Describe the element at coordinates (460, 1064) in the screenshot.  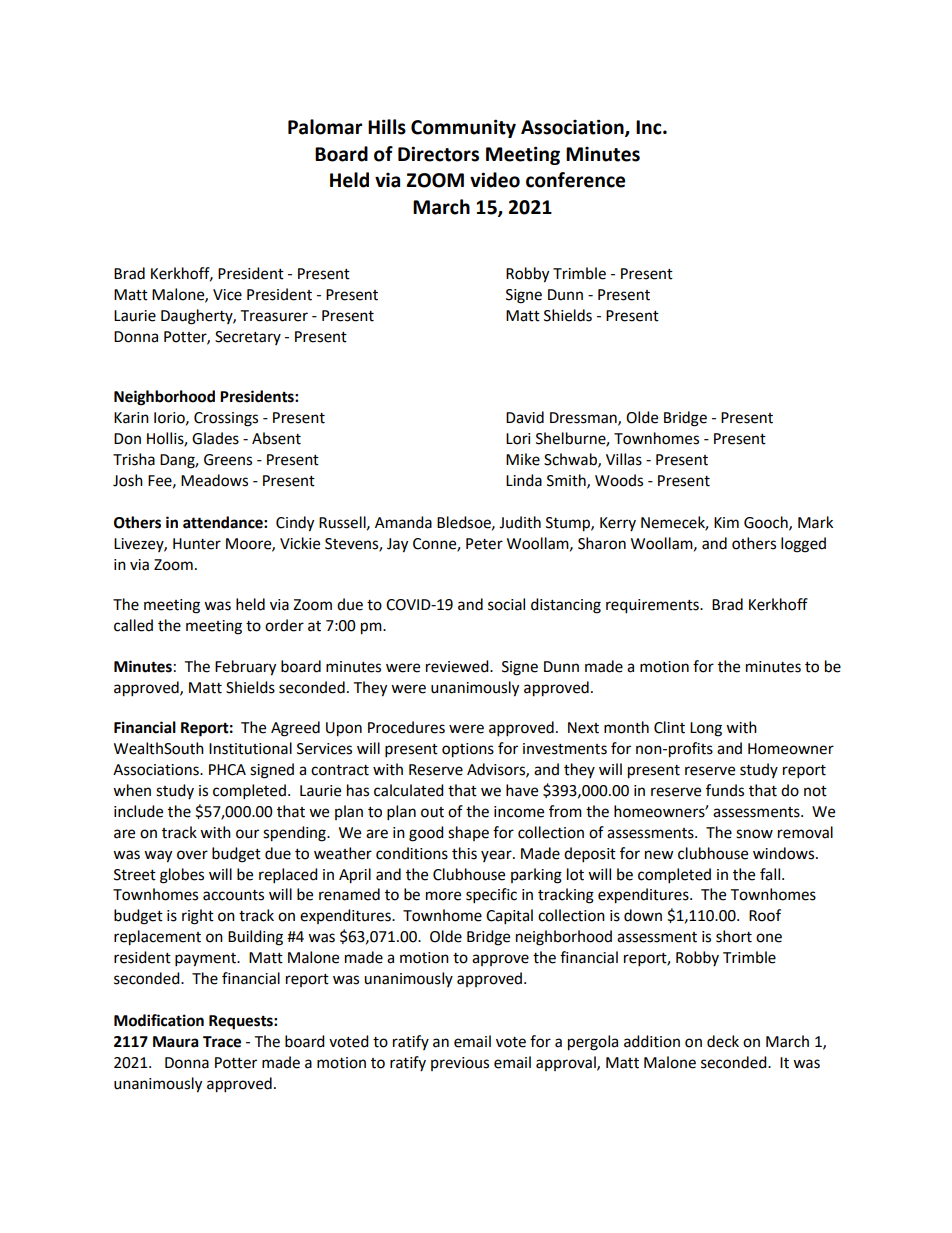
I see `previous` at that location.
